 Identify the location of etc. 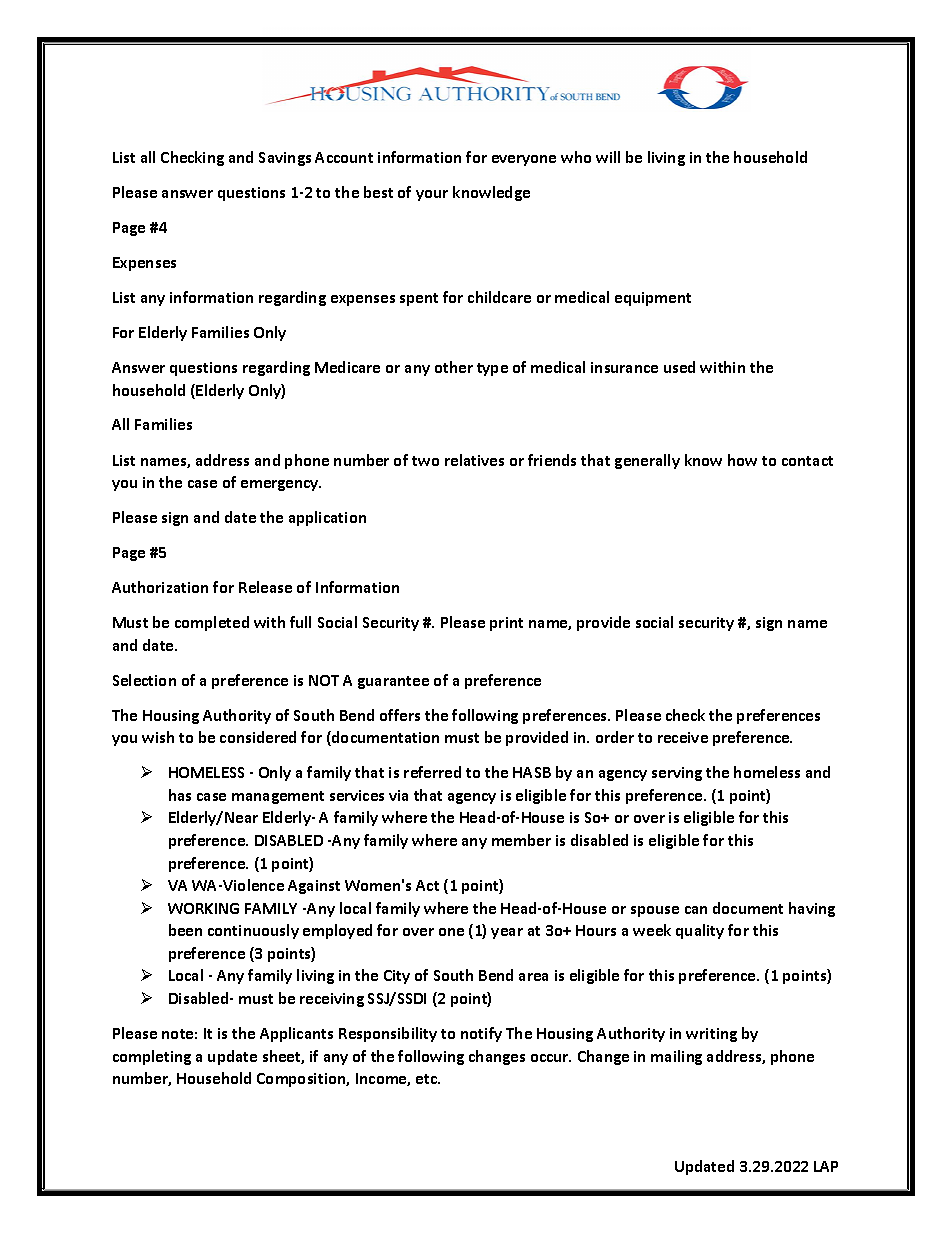
(428, 1079).
